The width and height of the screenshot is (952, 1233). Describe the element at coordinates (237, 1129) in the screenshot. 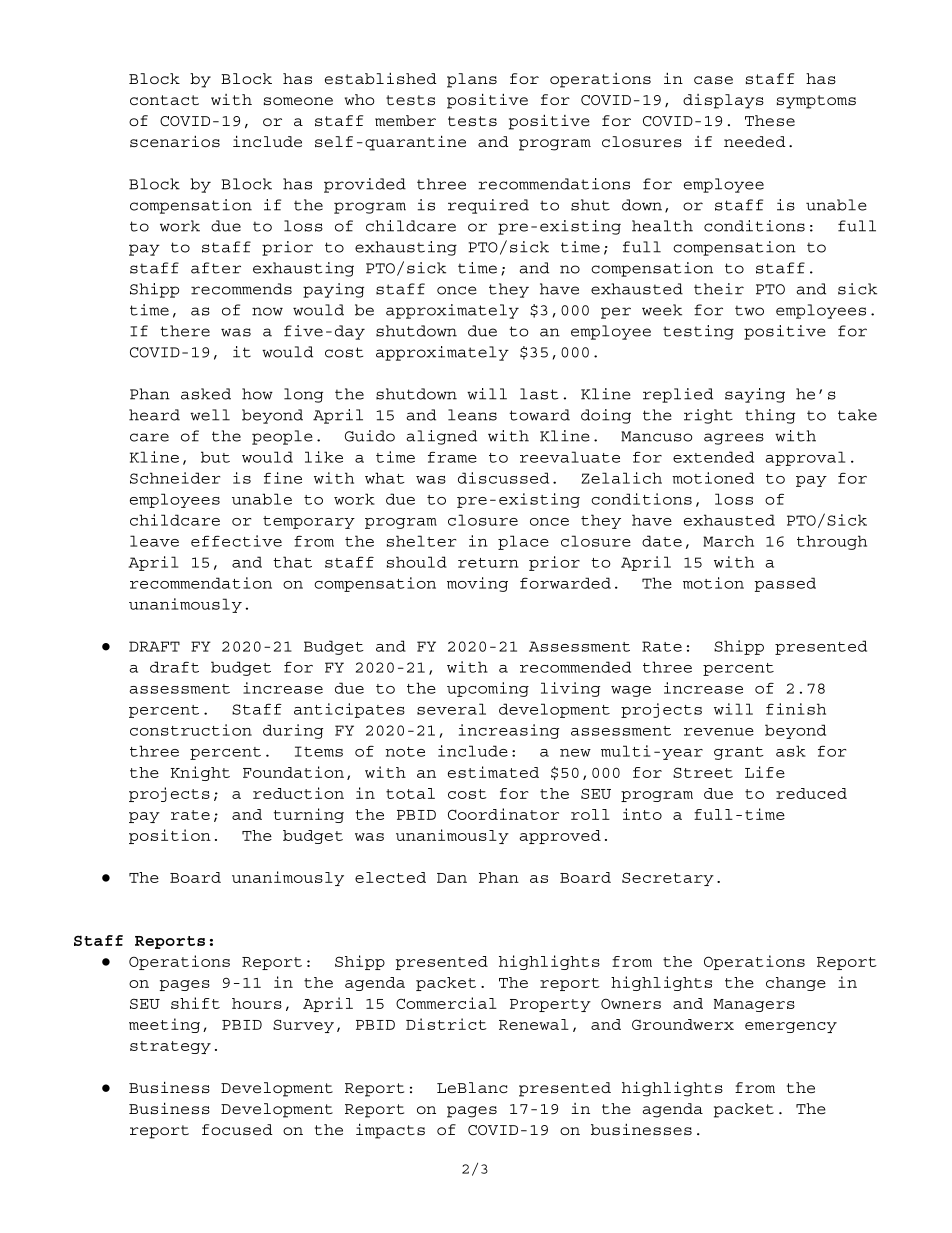

I see `focused` at that location.
